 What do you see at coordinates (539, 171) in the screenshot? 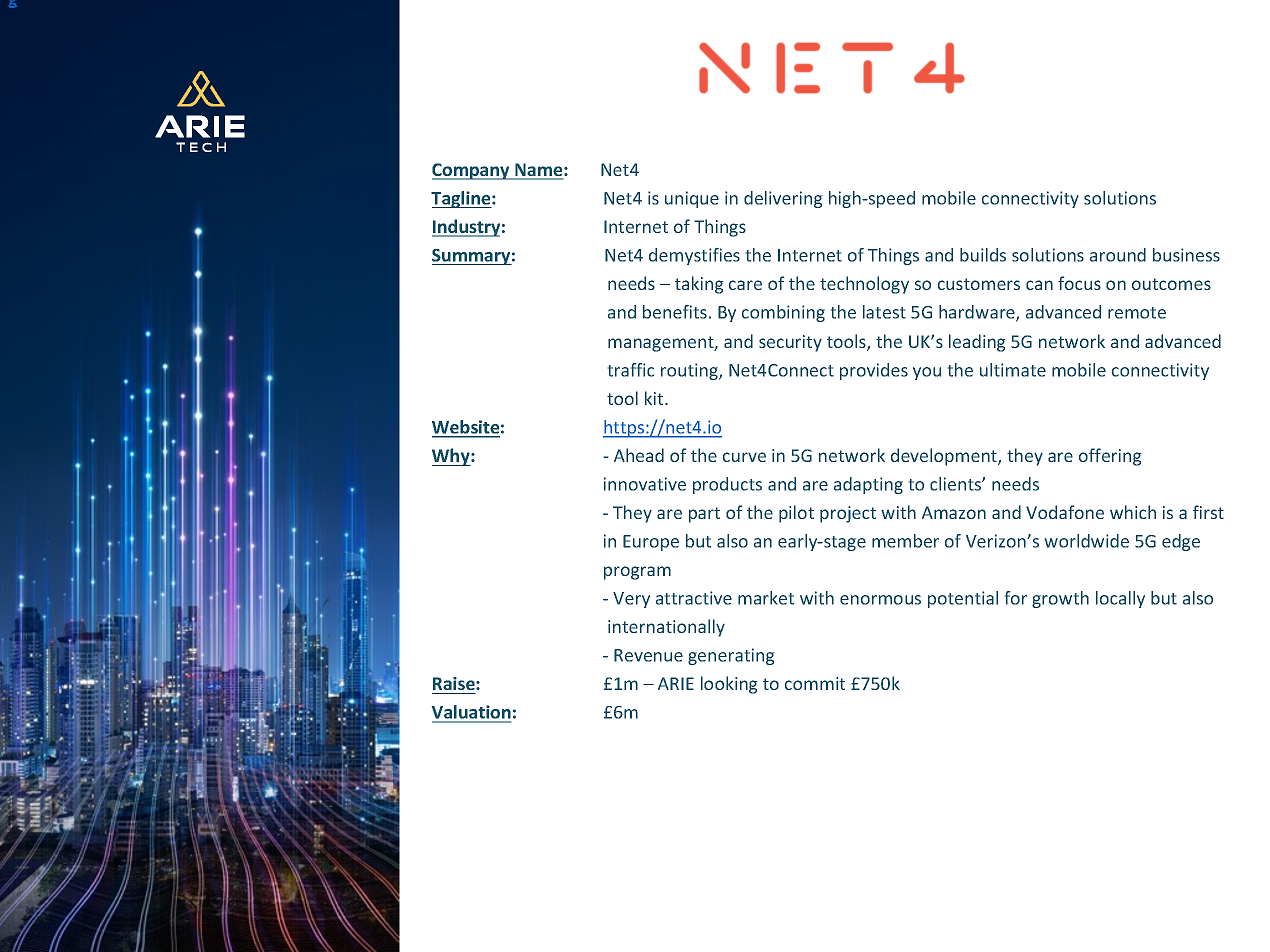
I see `Name` at bounding box center [539, 171].
